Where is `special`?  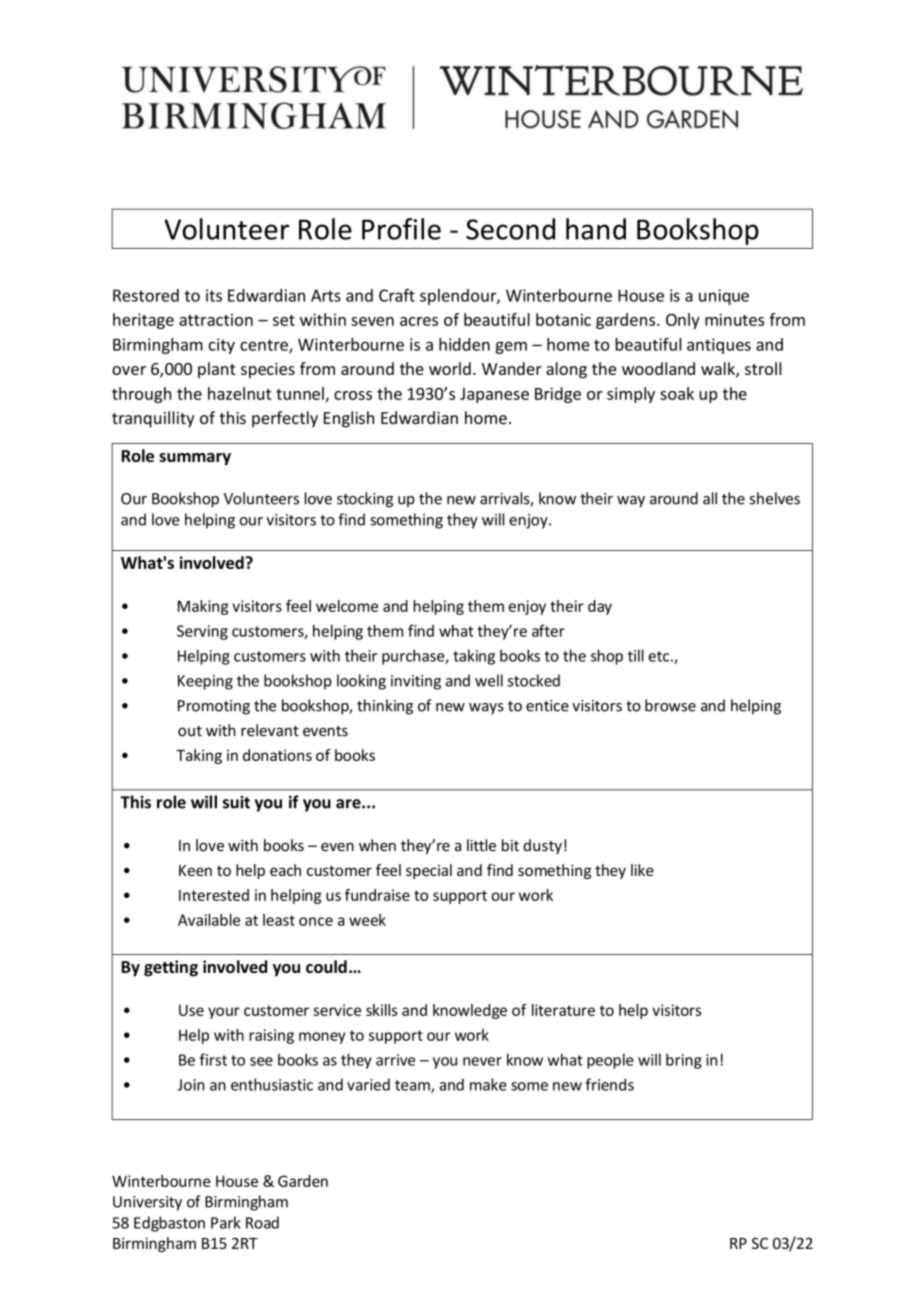 special is located at coordinates (429, 871).
